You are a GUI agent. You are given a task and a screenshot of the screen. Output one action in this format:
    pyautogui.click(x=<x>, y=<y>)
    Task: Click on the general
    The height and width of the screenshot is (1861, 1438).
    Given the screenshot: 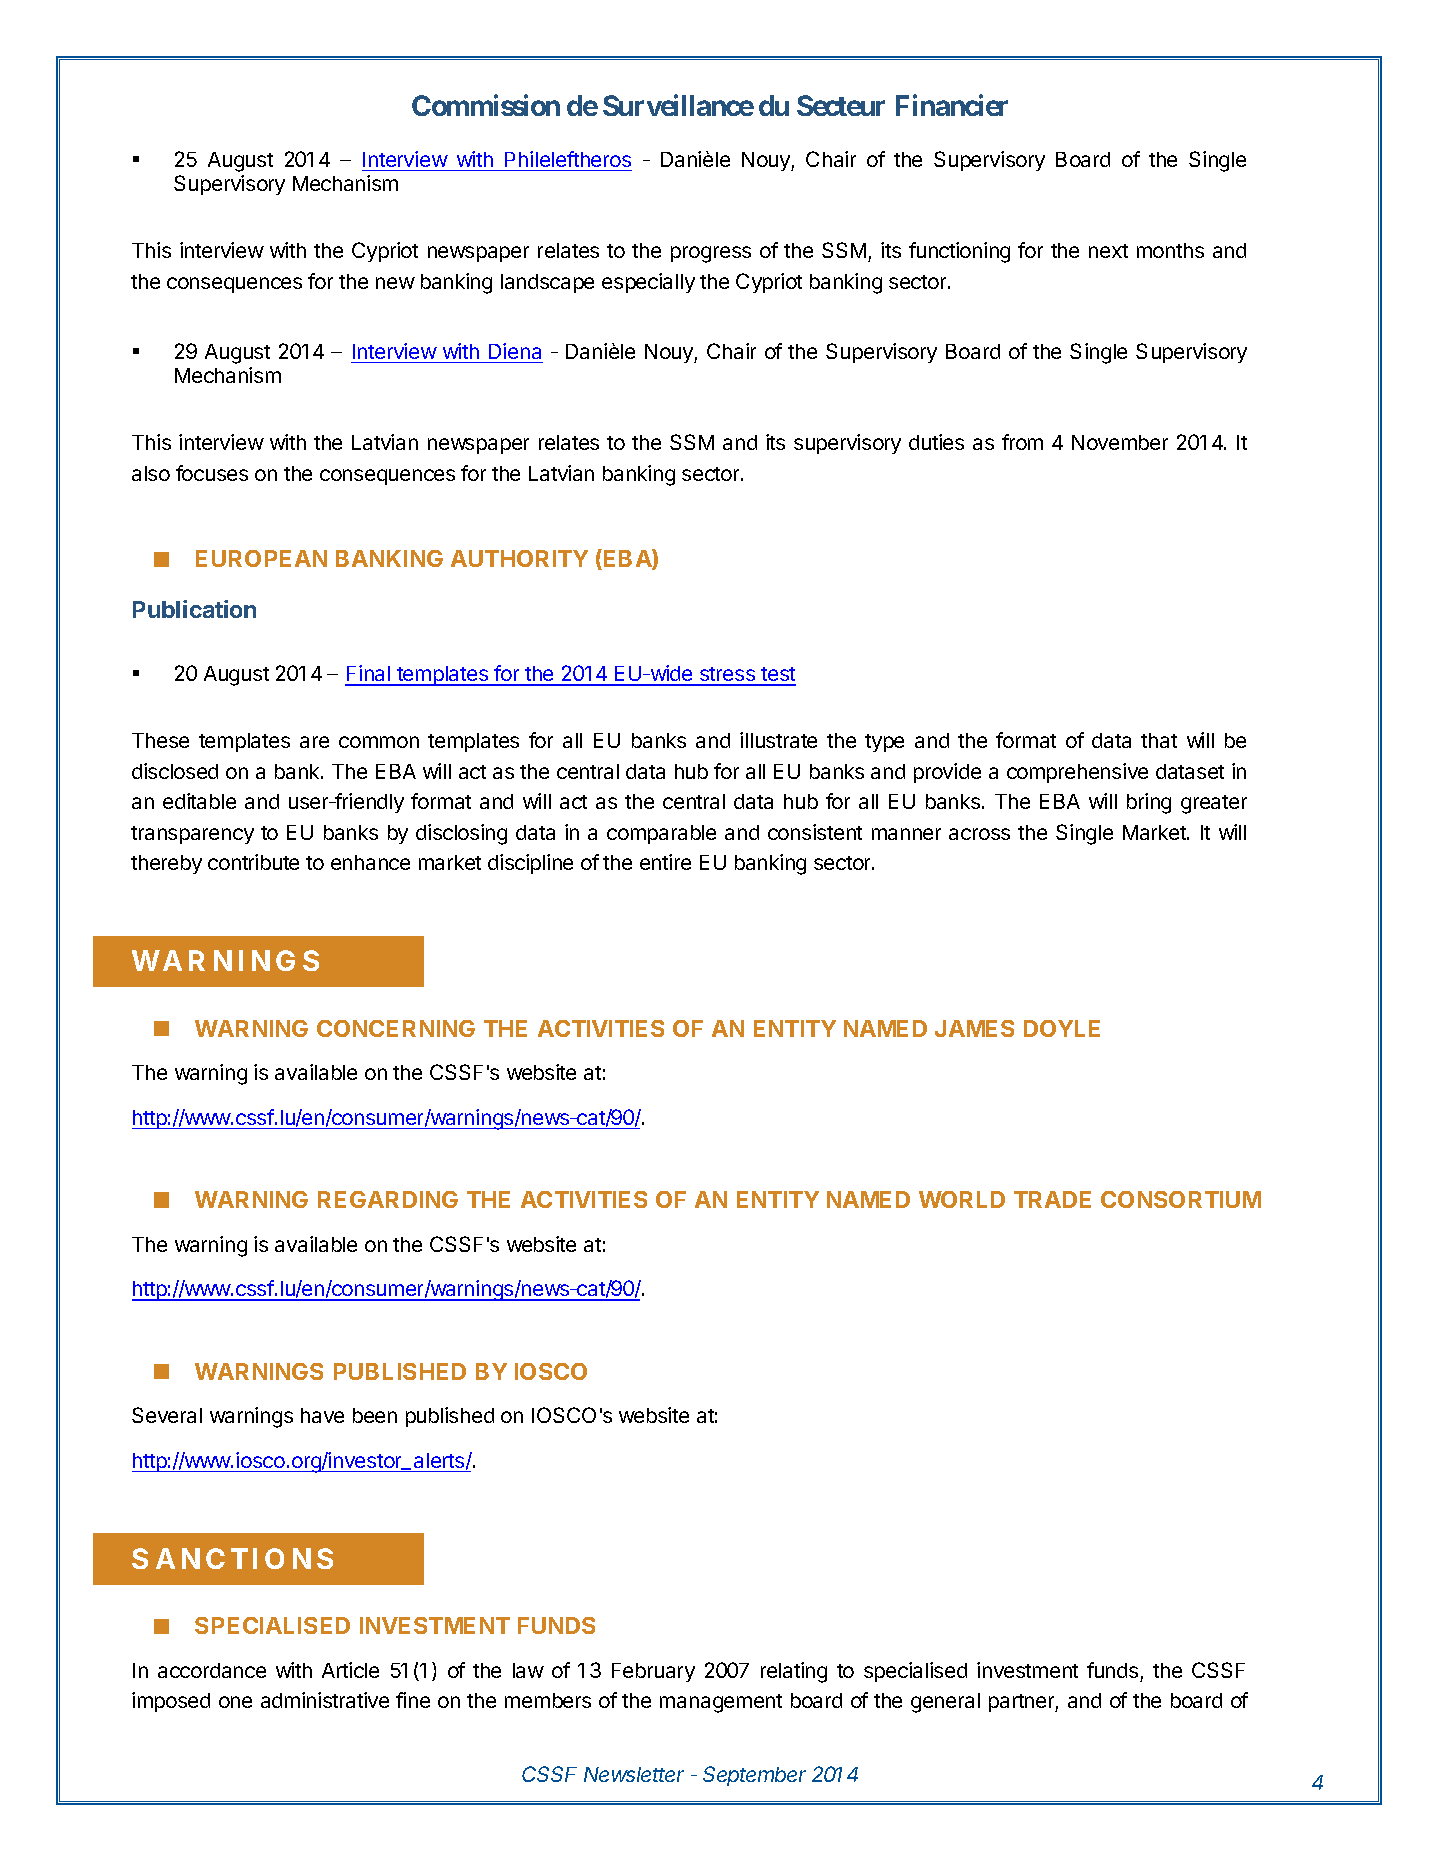 What is the action you would take?
    pyautogui.click(x=945, y=1703)
